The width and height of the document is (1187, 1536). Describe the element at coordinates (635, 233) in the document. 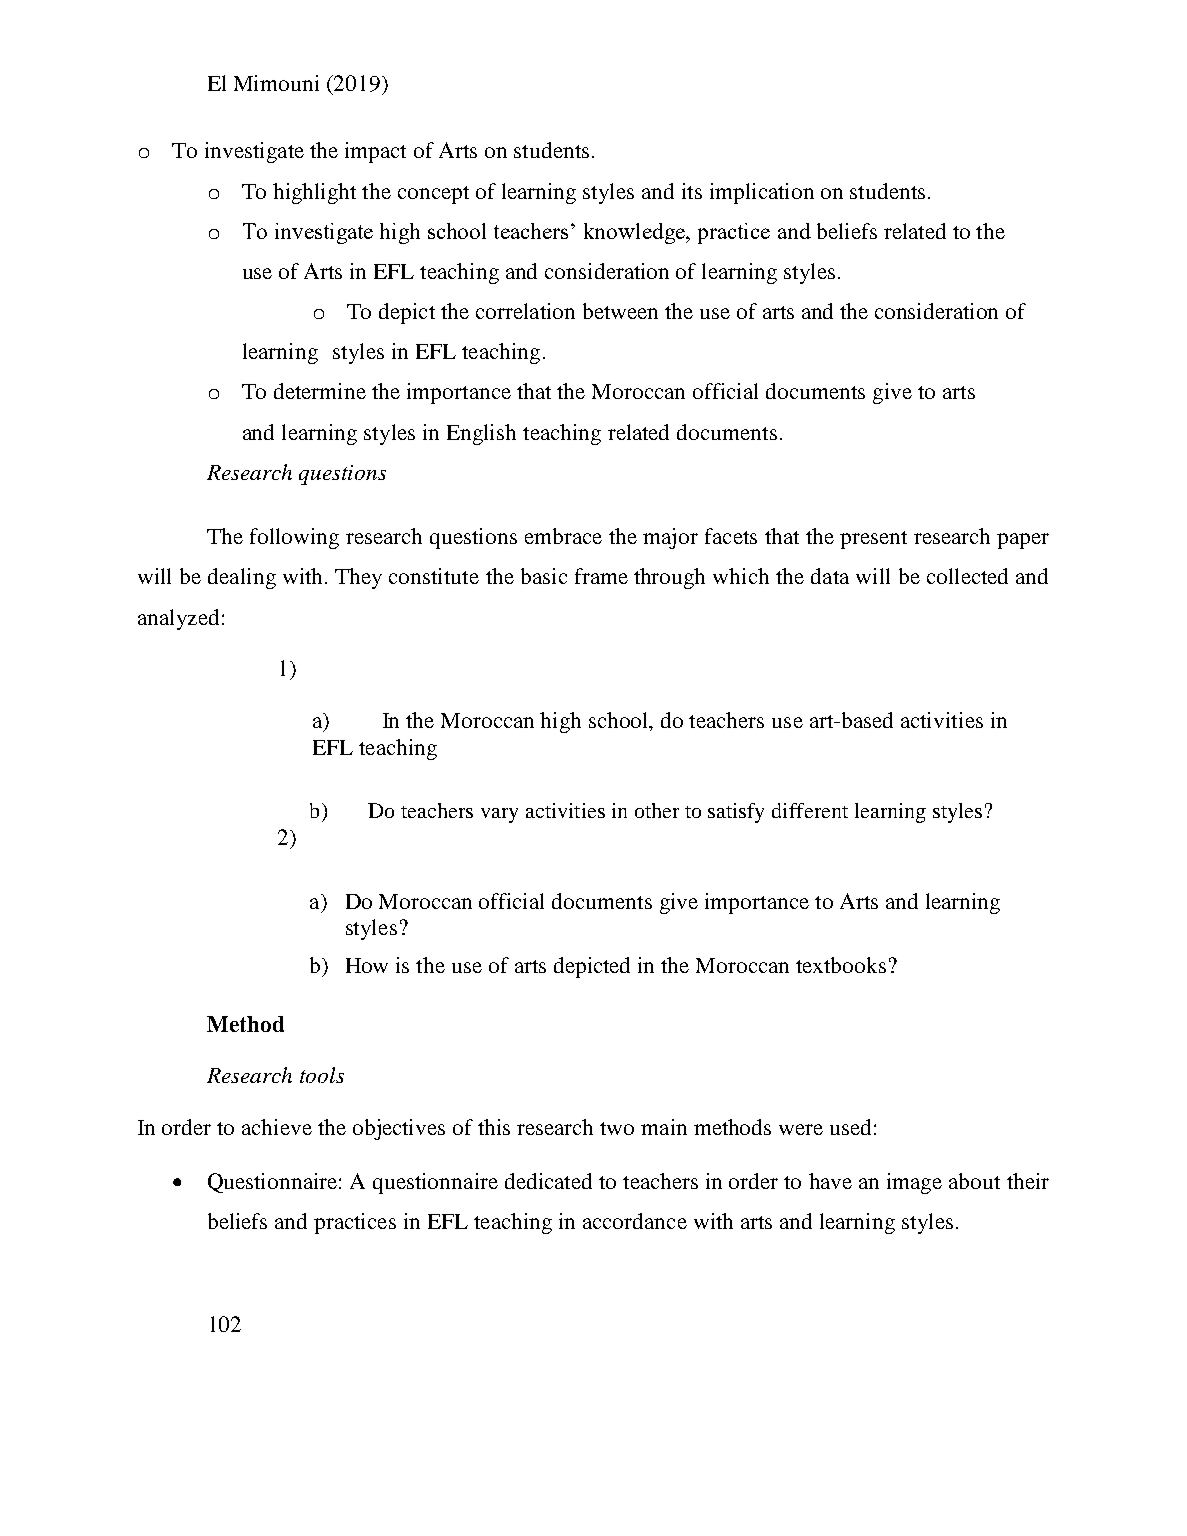

I see `knowledge` at that location.
